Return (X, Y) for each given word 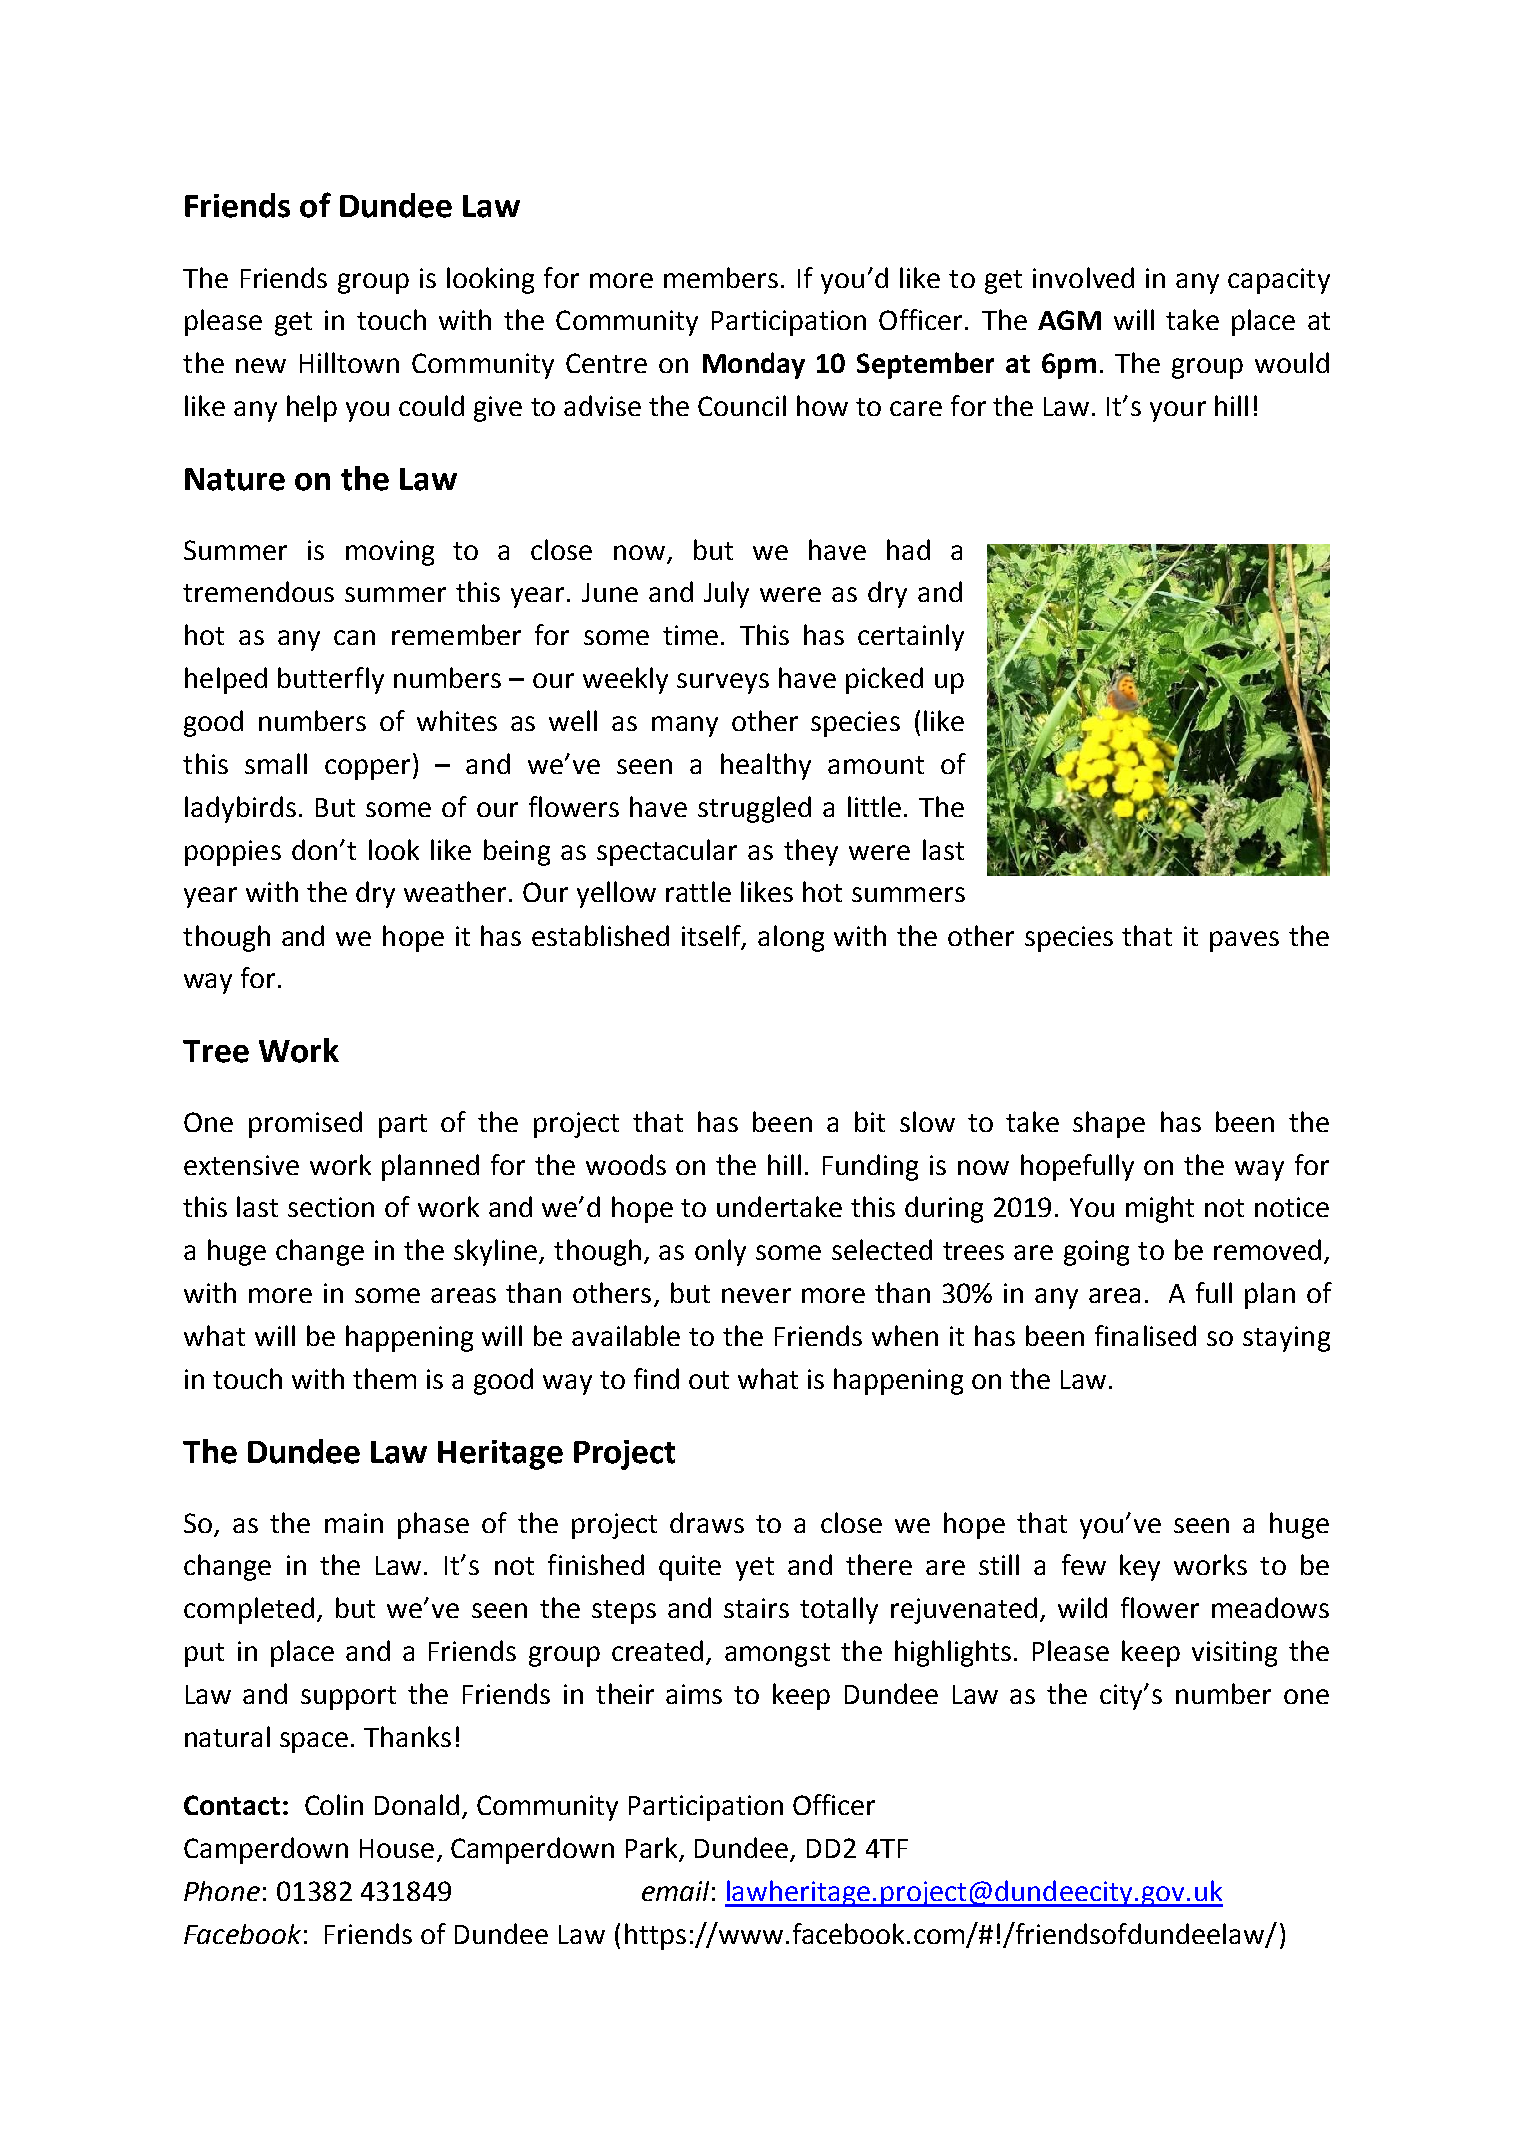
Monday (754, 365)
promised (305, 1124)
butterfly (331, 680)
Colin (334, 1804)
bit (870, 1121)
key (1140, 1567)
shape (1109, 1124)
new (261, 365)
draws (707, 1522)
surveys (723, 683)
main (354, 1523)
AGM (1069, 320)
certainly (911, 637)
